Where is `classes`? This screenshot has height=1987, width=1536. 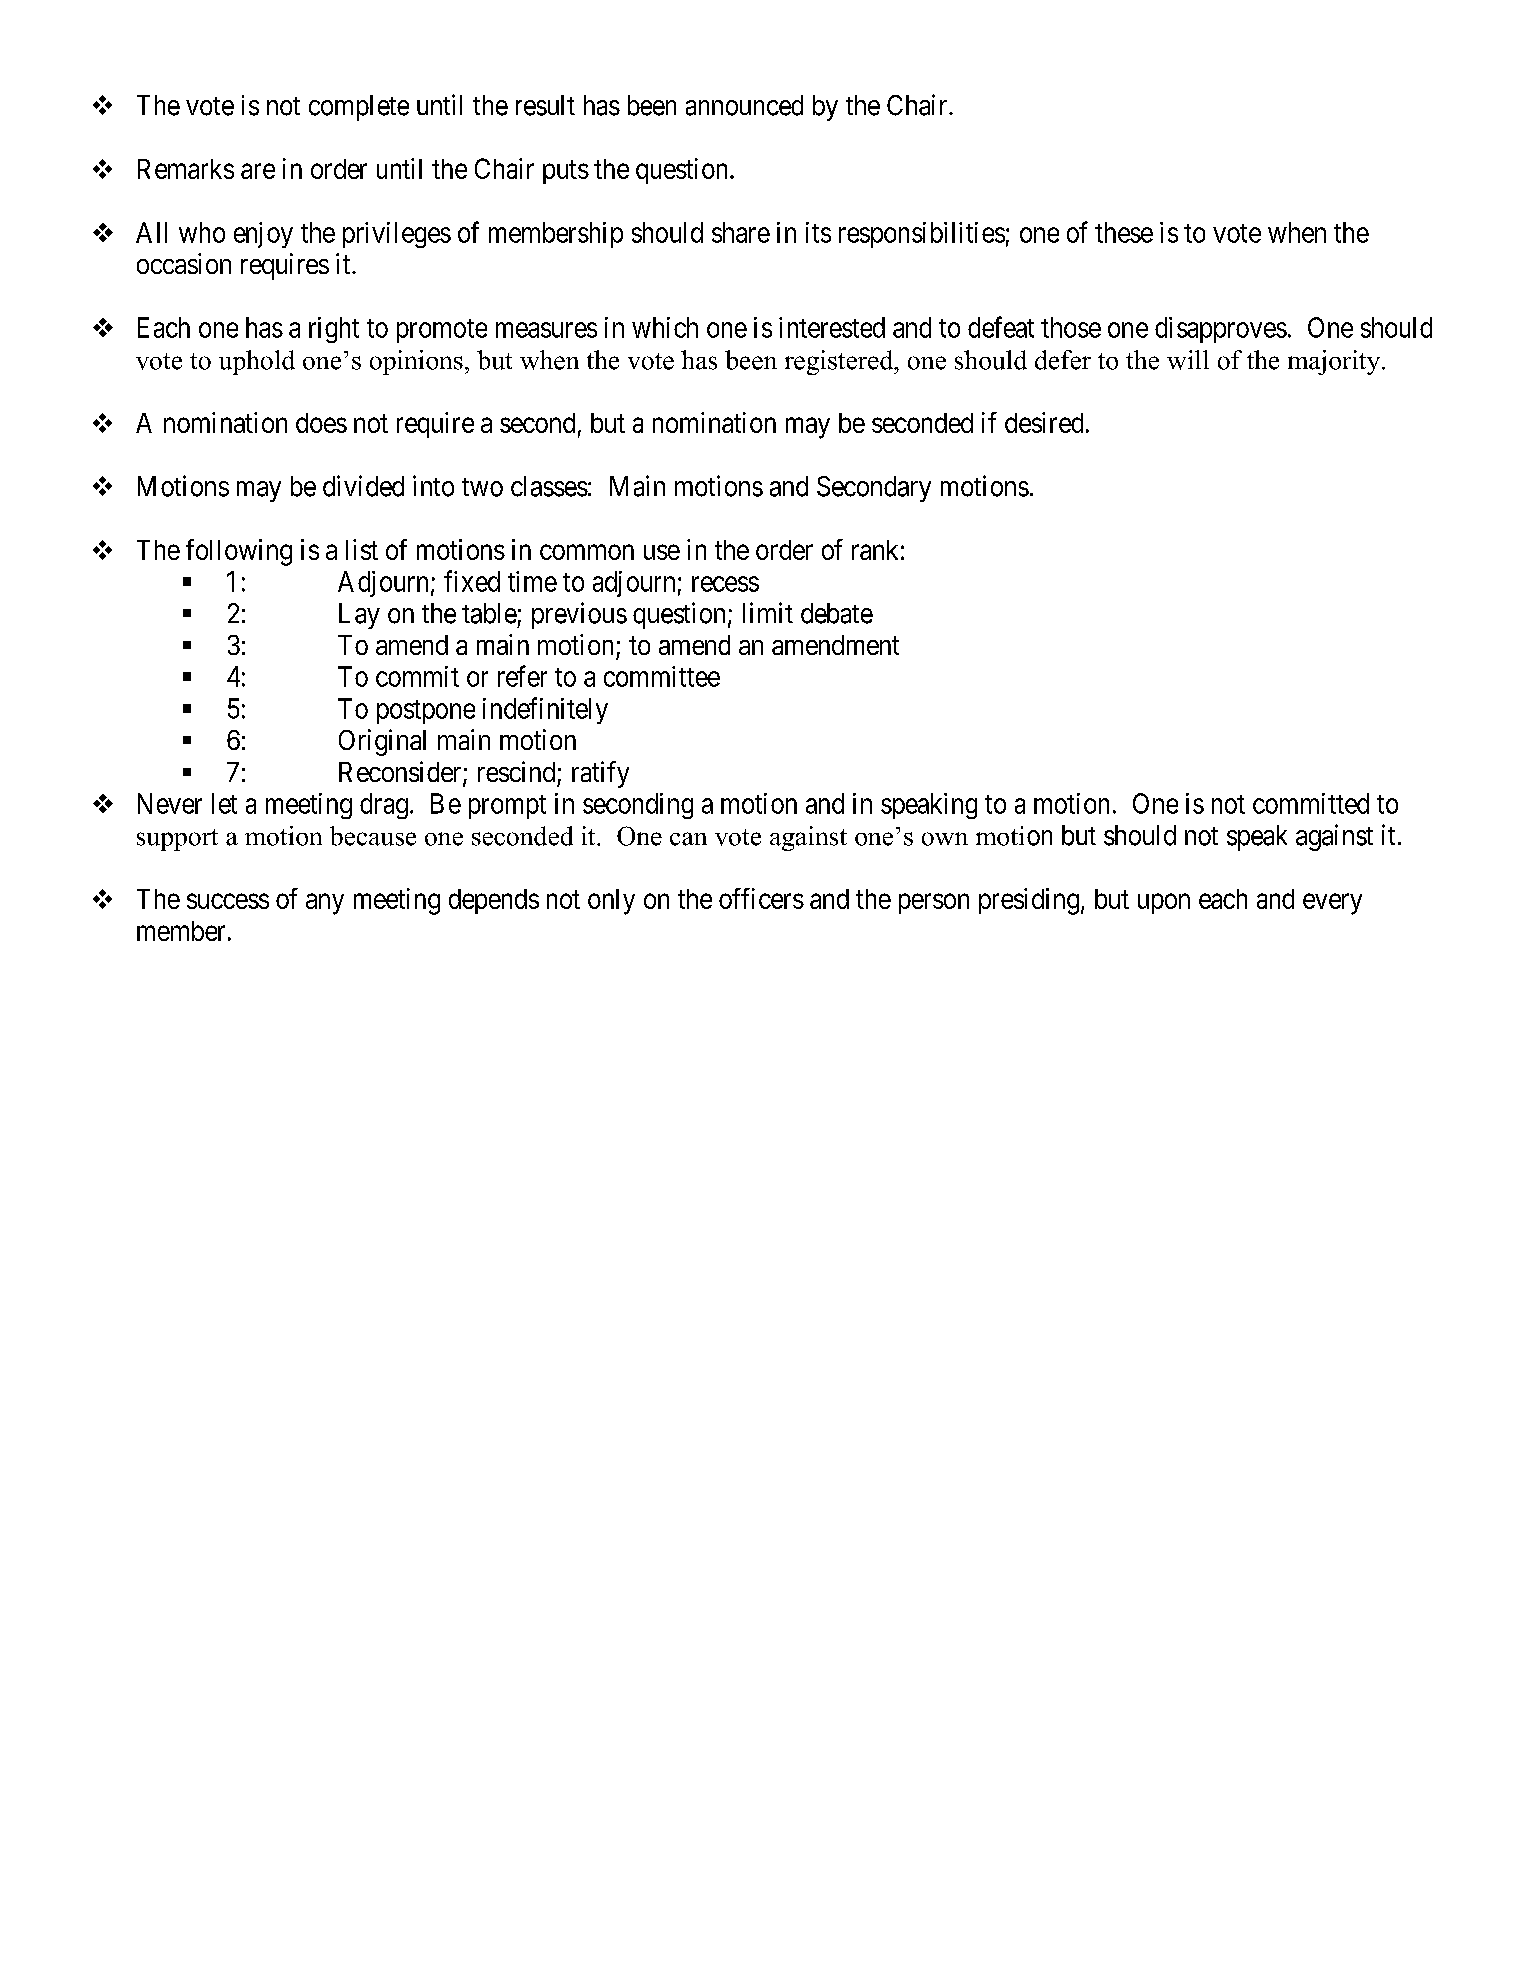
classes is located at coordinates (549, 486).
